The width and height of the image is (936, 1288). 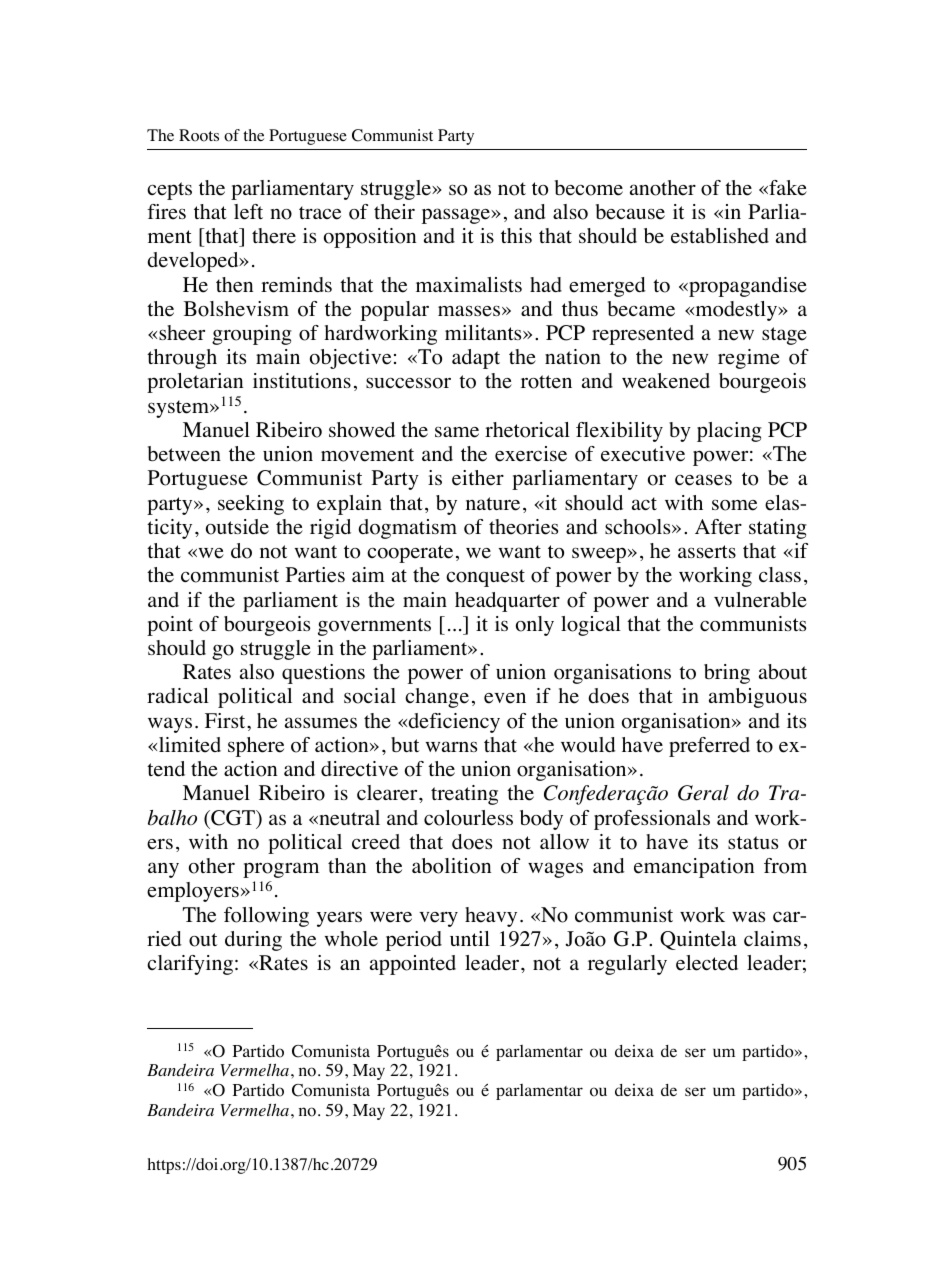 I want to click on fake, so click(x=787, y=188).
